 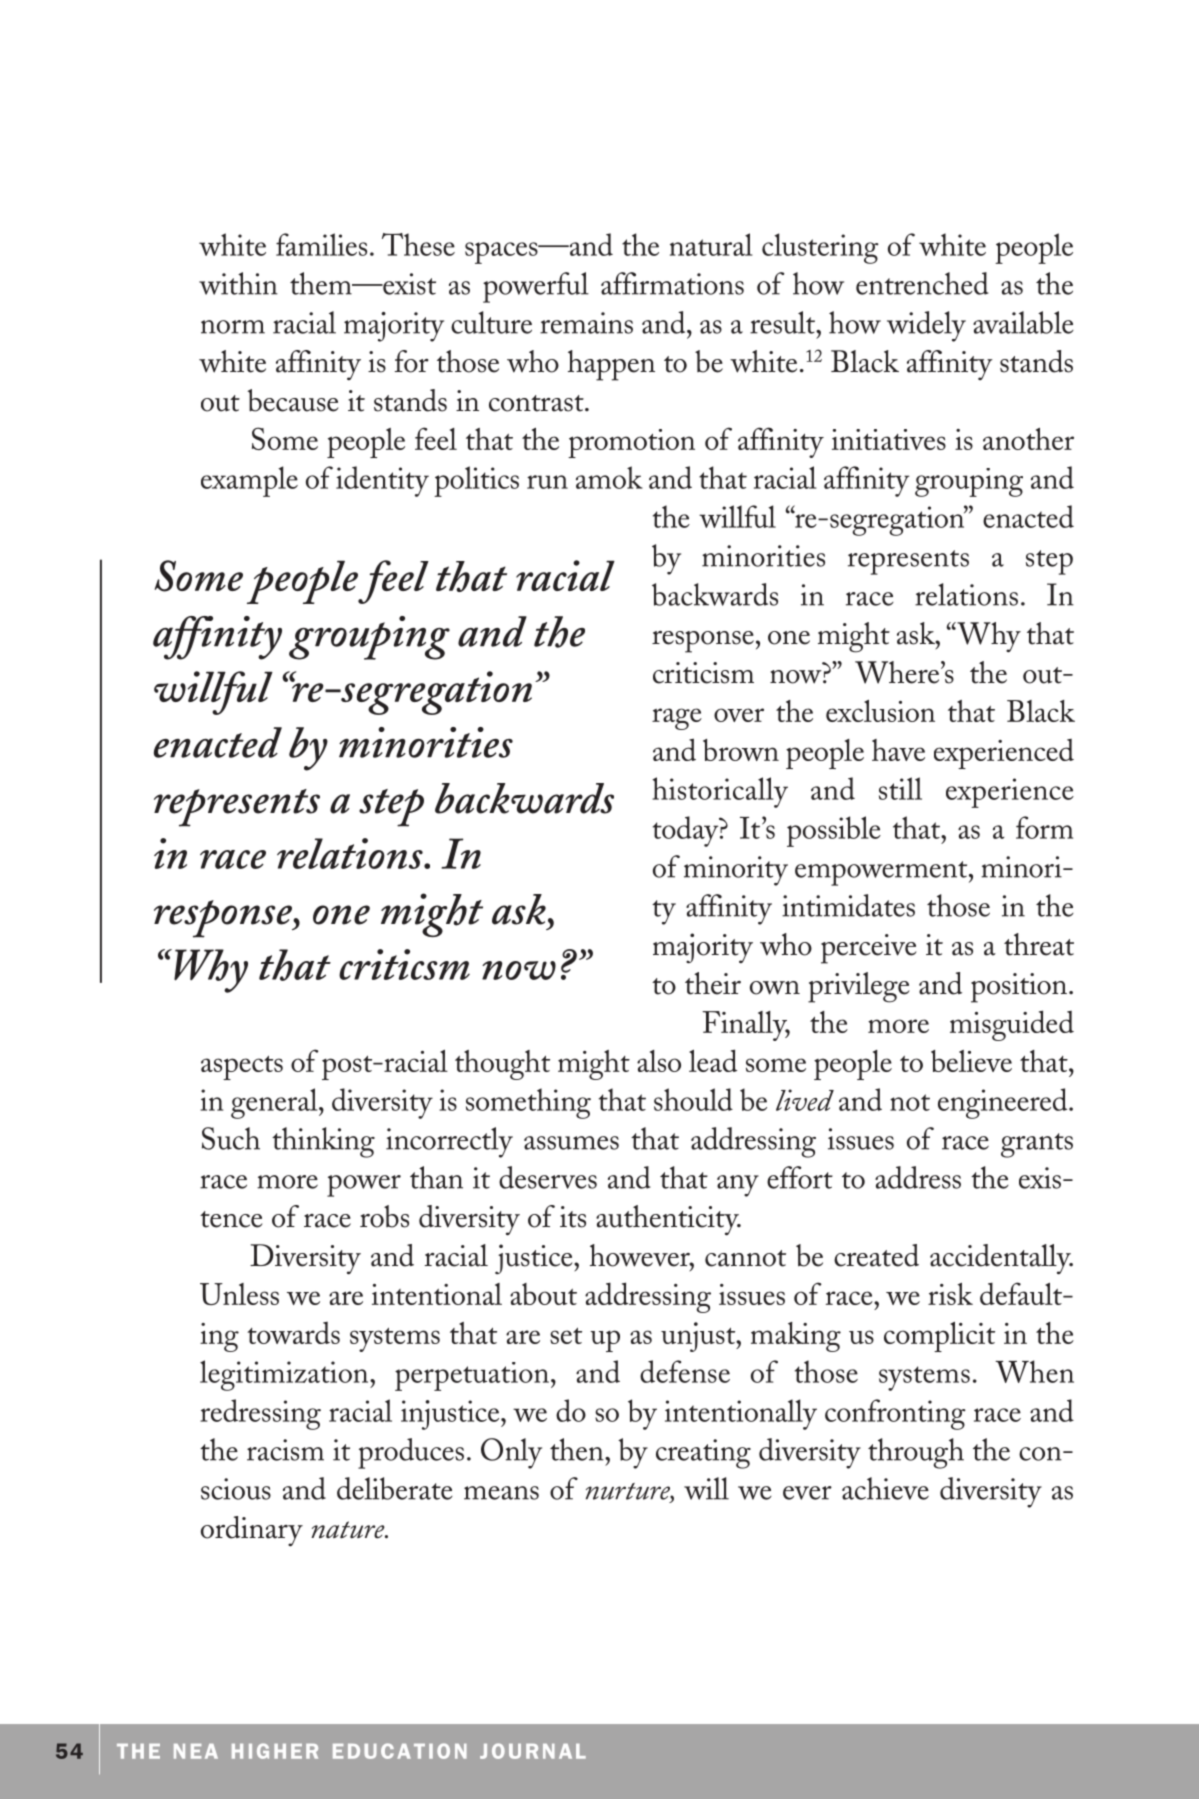 What do you see at coordinates (922, 283) in the image?
I see `entrenched` at bounding box center [922, 283].
